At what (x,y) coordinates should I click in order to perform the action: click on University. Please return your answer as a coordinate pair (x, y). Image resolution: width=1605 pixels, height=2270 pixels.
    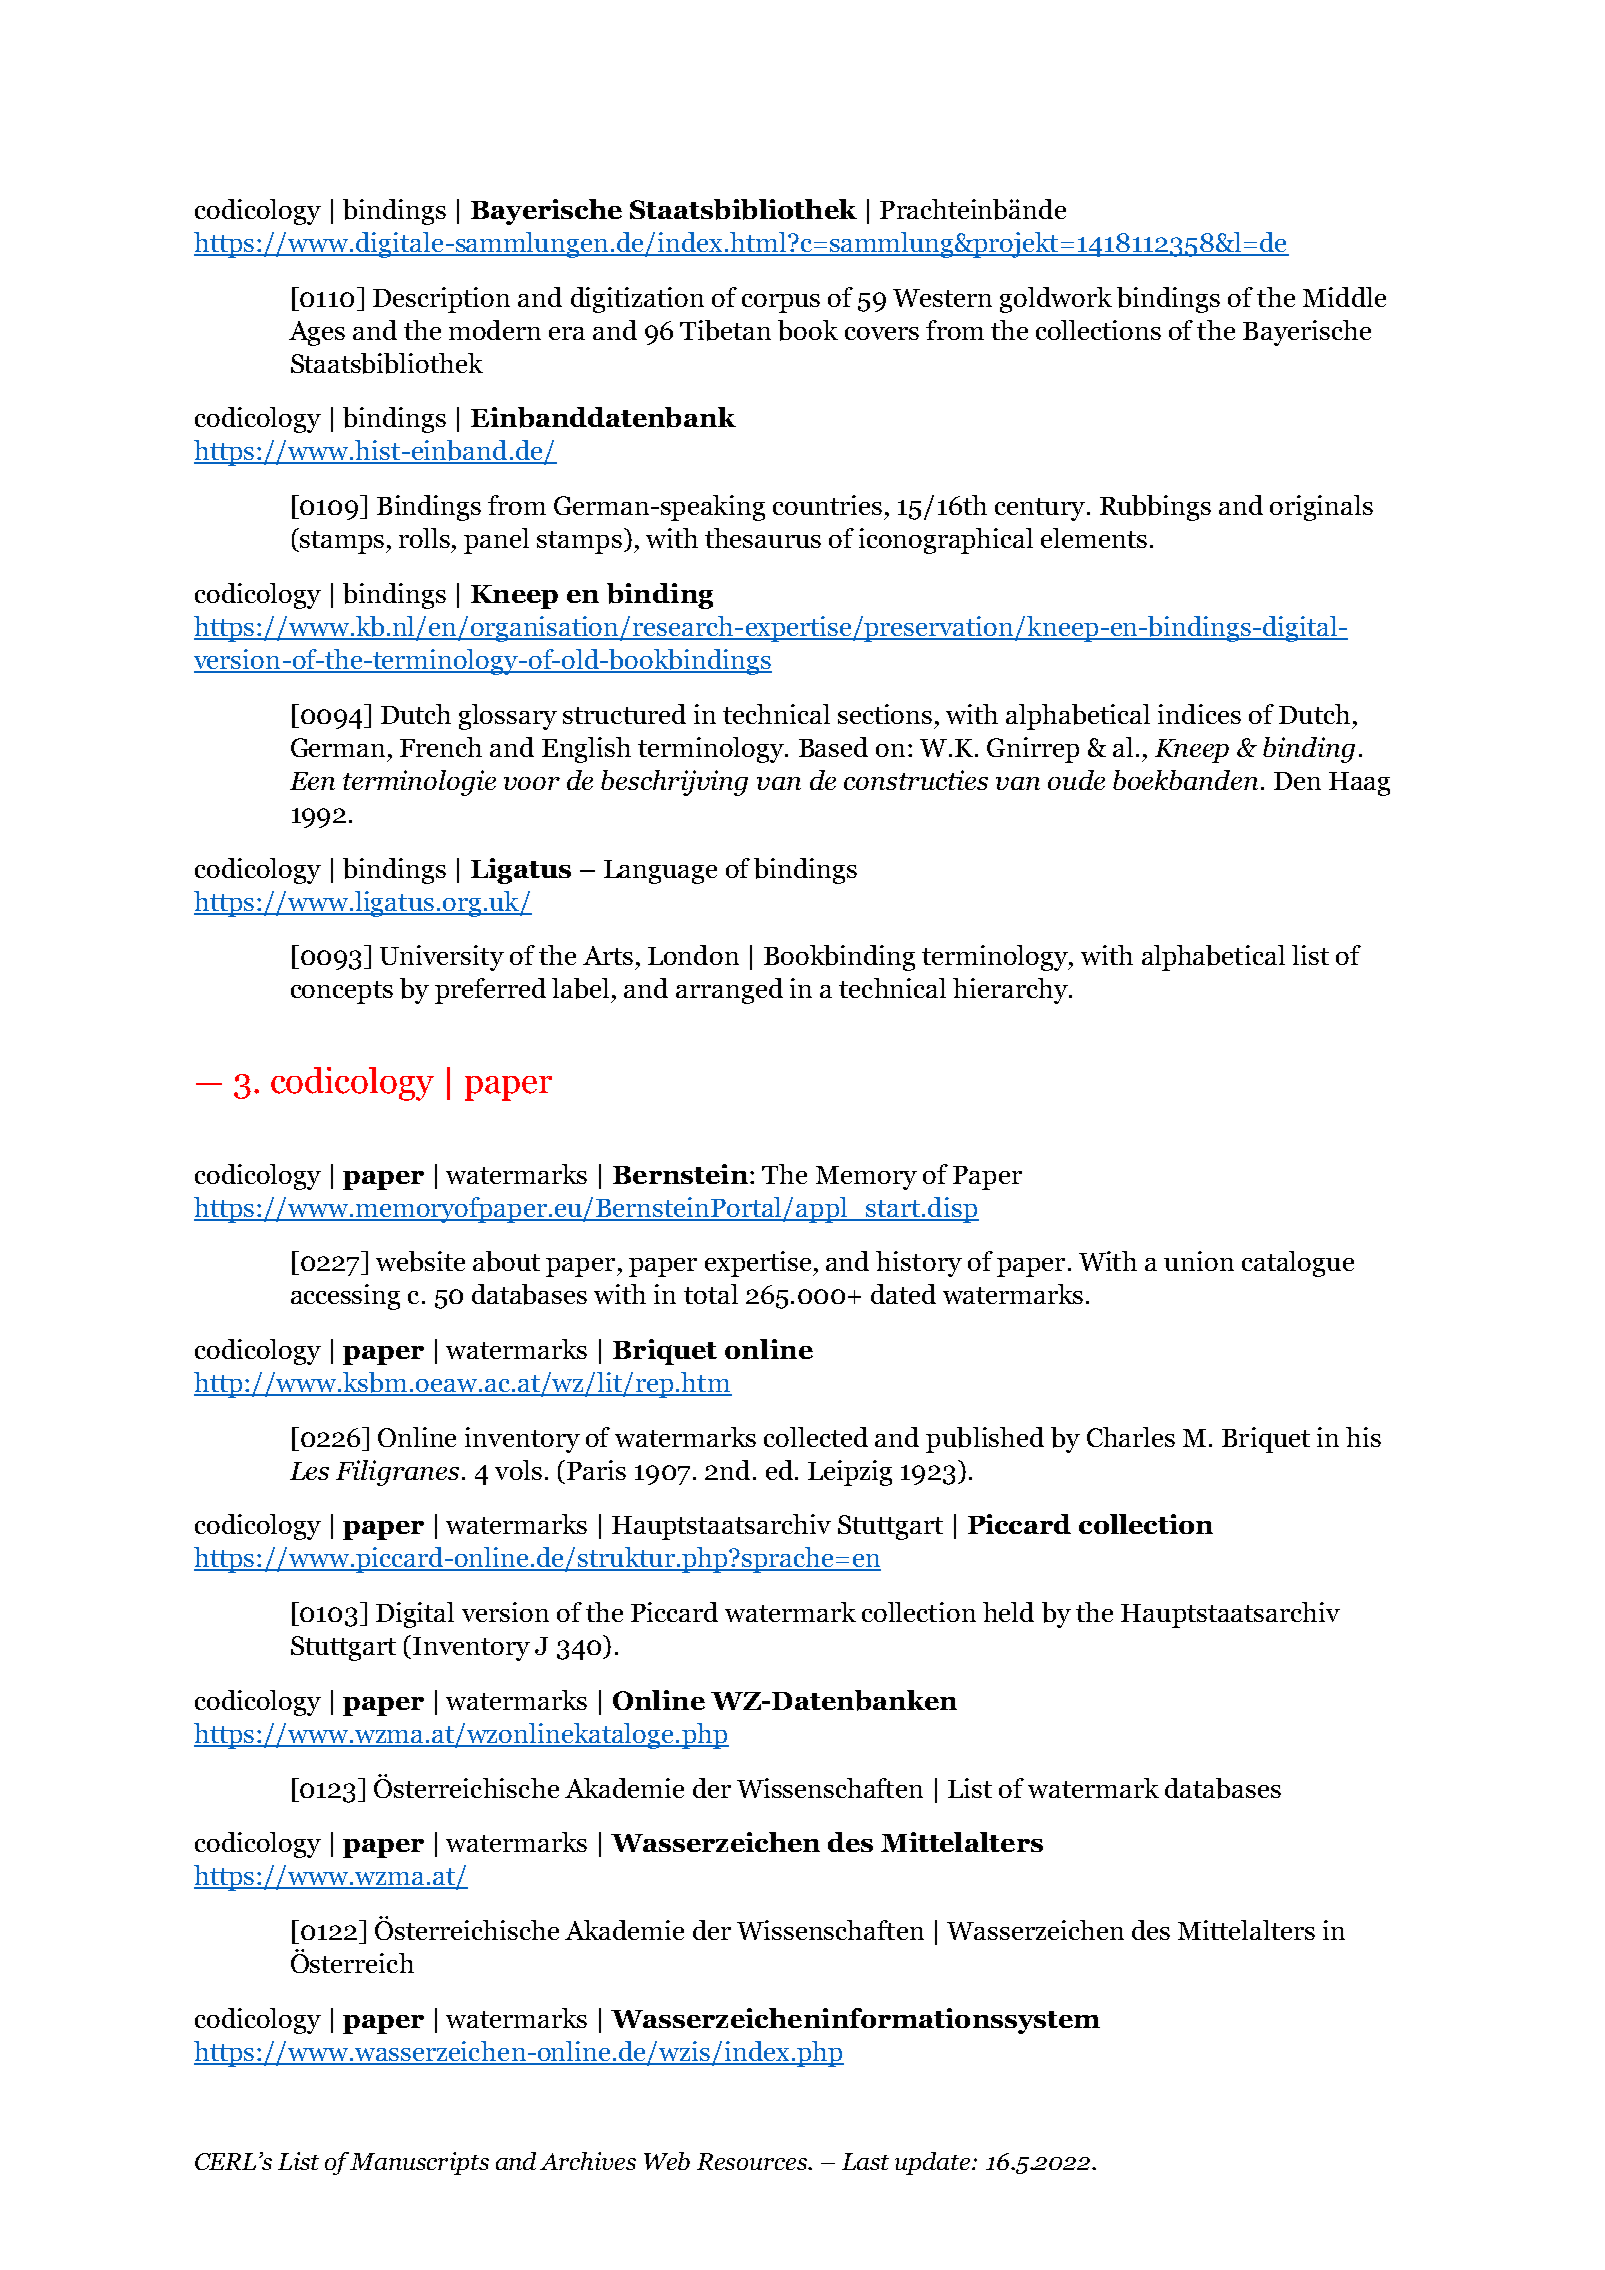
    Looking at the image, I should click on (442, 958).
